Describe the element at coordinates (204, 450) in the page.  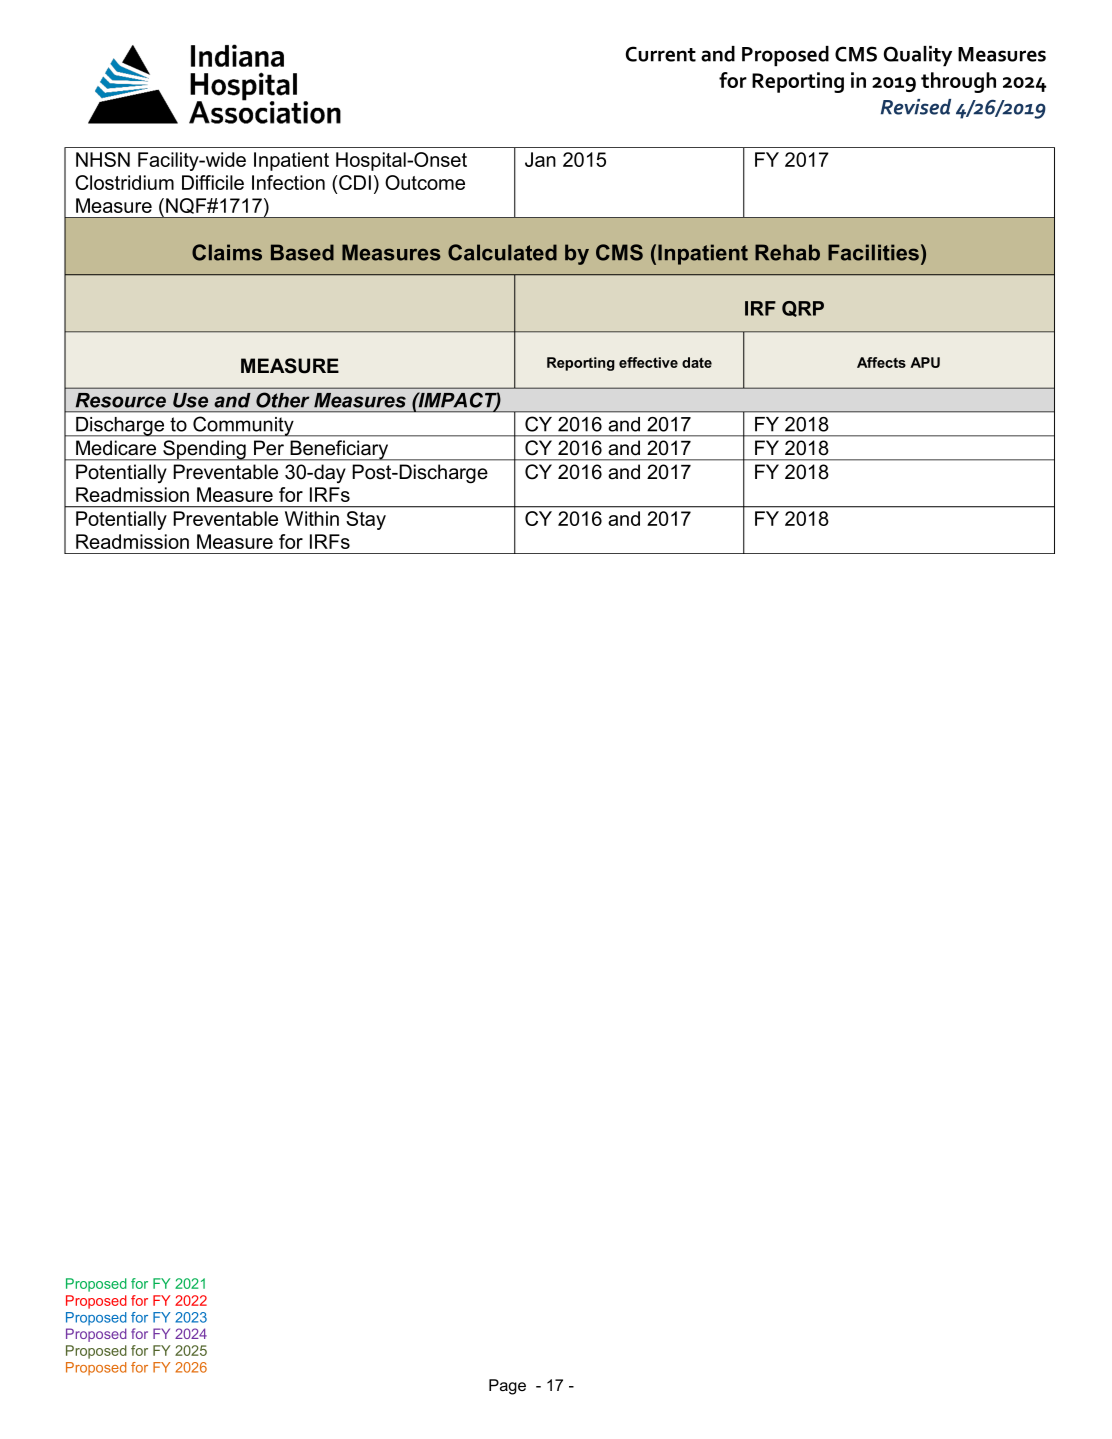
I see `Spending` at that location.
